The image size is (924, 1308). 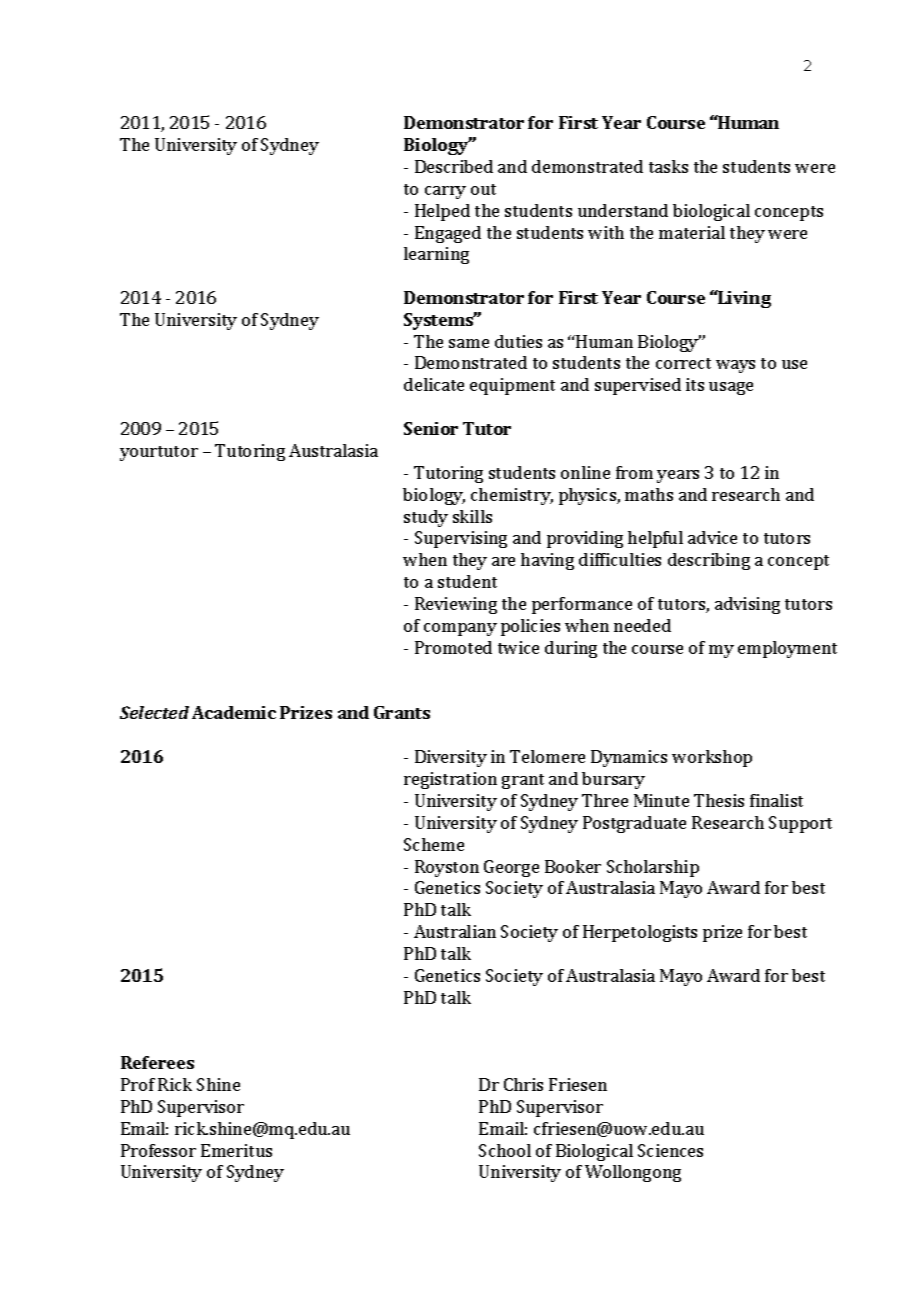 What do you see at coordinates (692, 232) in the screenshot?
I see `material` at bounding box center [692, 232].
